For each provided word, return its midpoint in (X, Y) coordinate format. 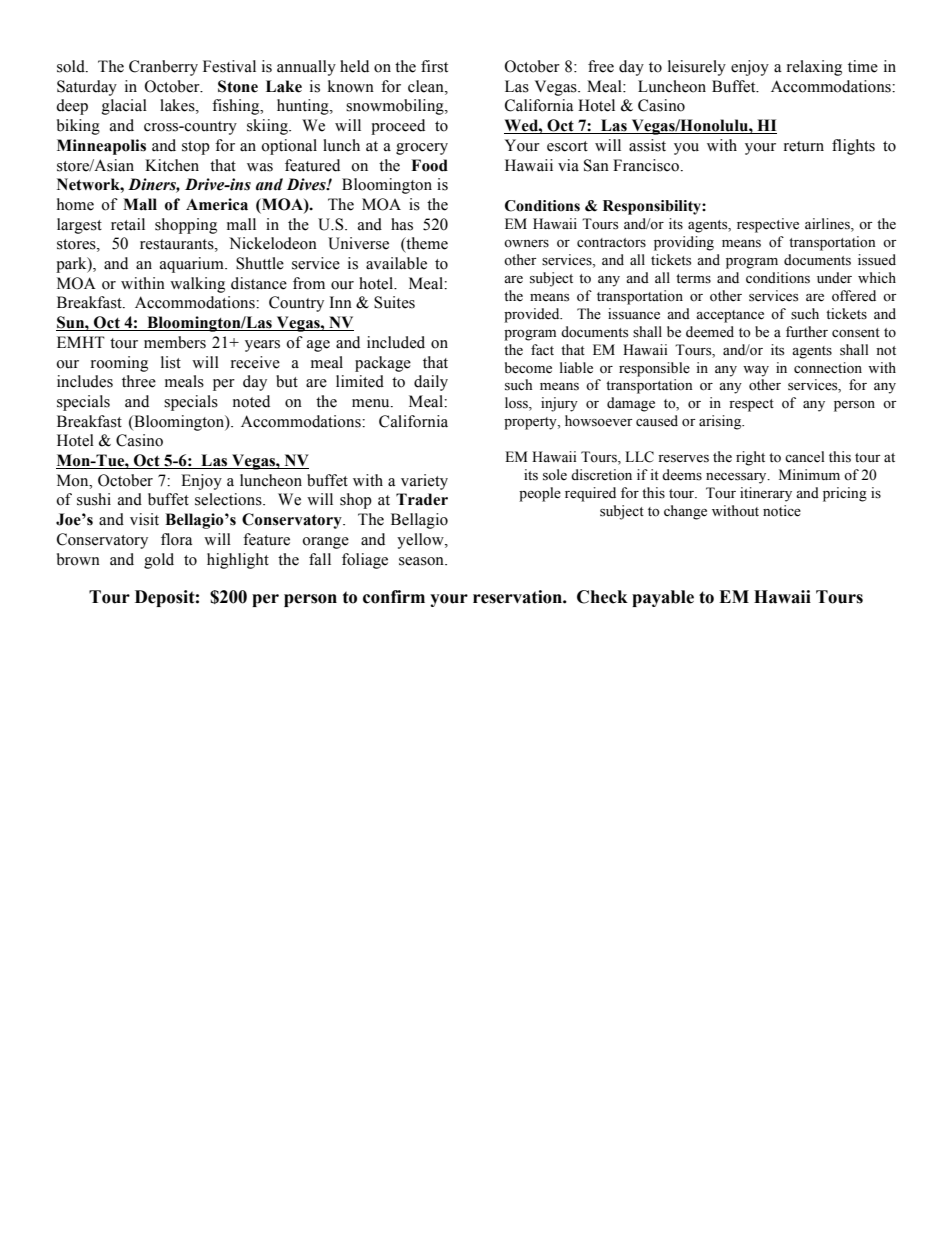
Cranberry (163, 68)
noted (251, 401)
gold (159, 561)
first (434, 66)
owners (526, 244)
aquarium (193, 265)
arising (721, 422)
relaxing (814, 68)
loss (517, 404)
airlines (828, 225)
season (422, 561)
